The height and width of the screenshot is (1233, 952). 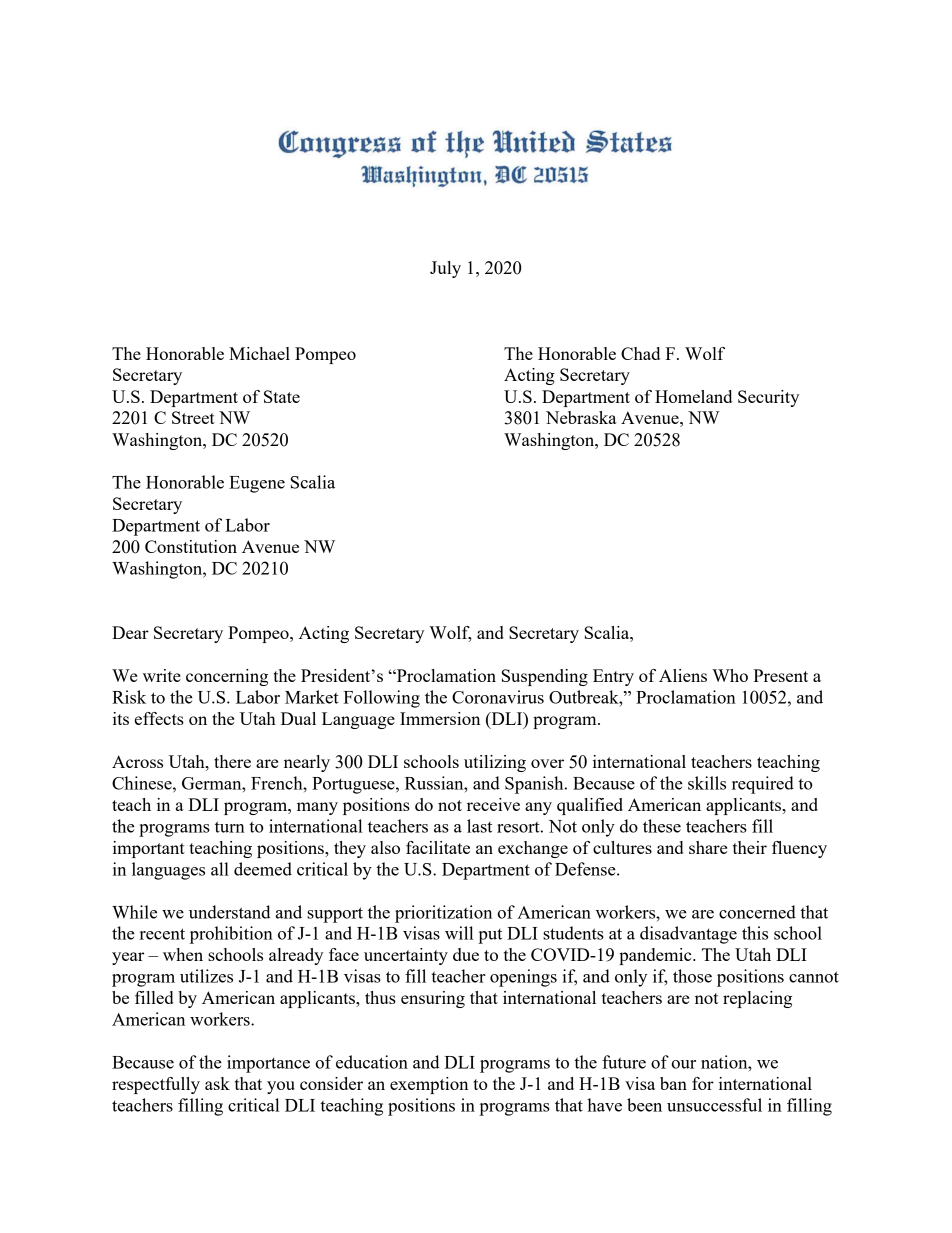 I want to click on Chad, so click(x=640, y=353).
